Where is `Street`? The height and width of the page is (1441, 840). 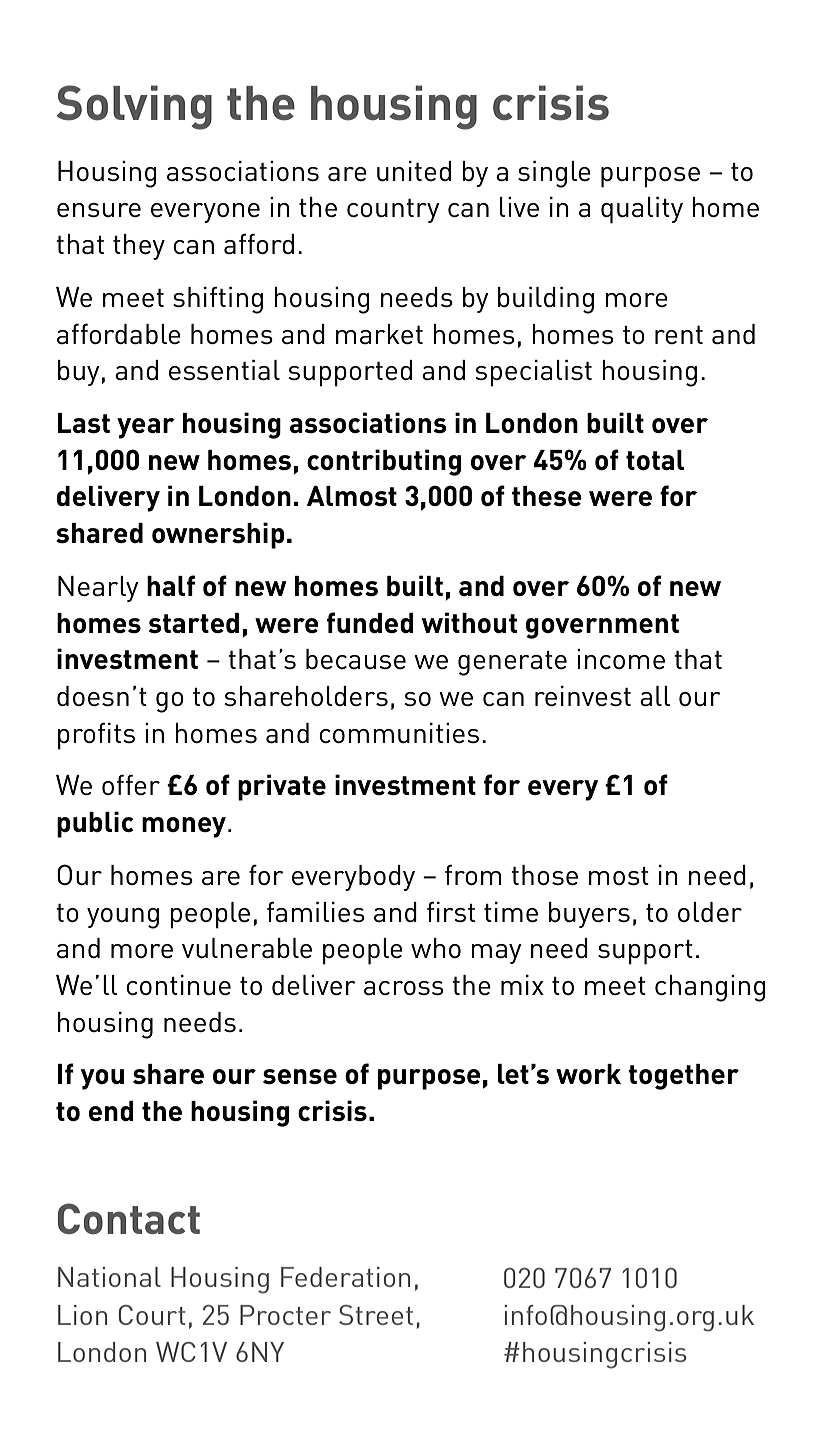 Street is located at coordinates (376, 1315).
